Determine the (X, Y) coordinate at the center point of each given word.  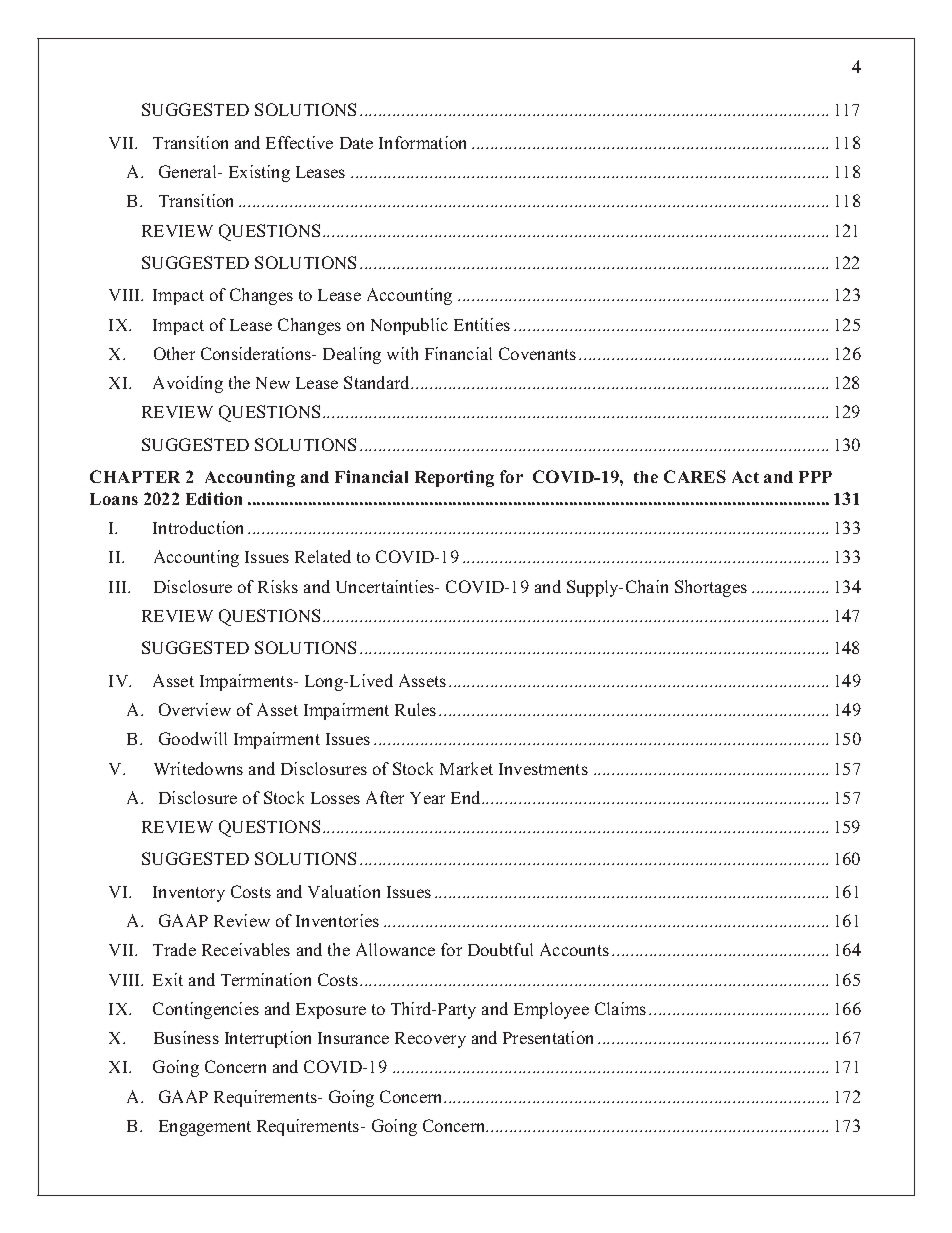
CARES (695, 476)
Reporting (454, 478)
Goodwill (193, 738)
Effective (299, 142)
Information (422, 142)
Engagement (205, 1128)
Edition (214, 498)
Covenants (537, 353)
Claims (620, 1008)
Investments (543, 769)
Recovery (430, 1040)
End (467, 797)
